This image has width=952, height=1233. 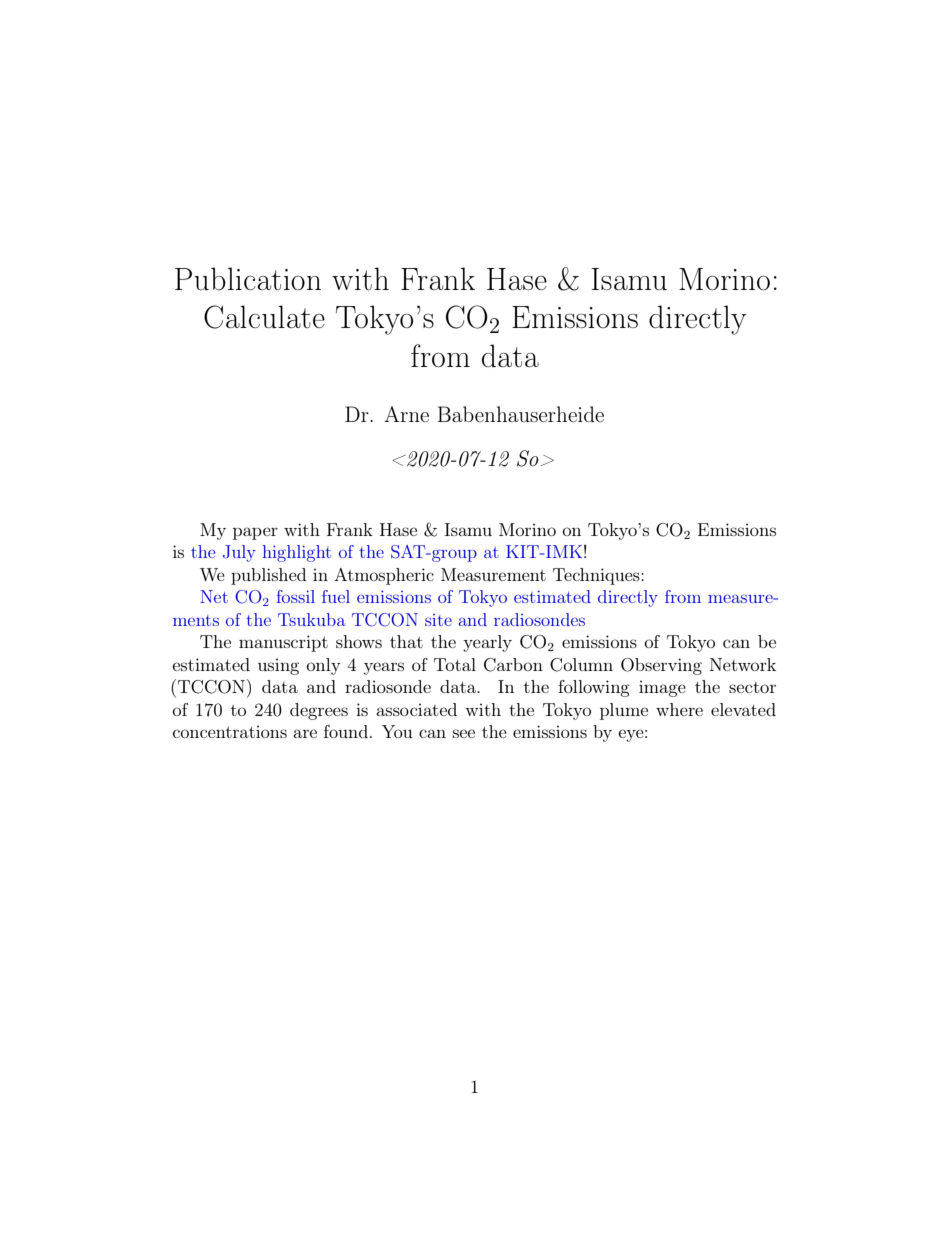 I want to click on Atmospheric, so click(x=384, y=576).
